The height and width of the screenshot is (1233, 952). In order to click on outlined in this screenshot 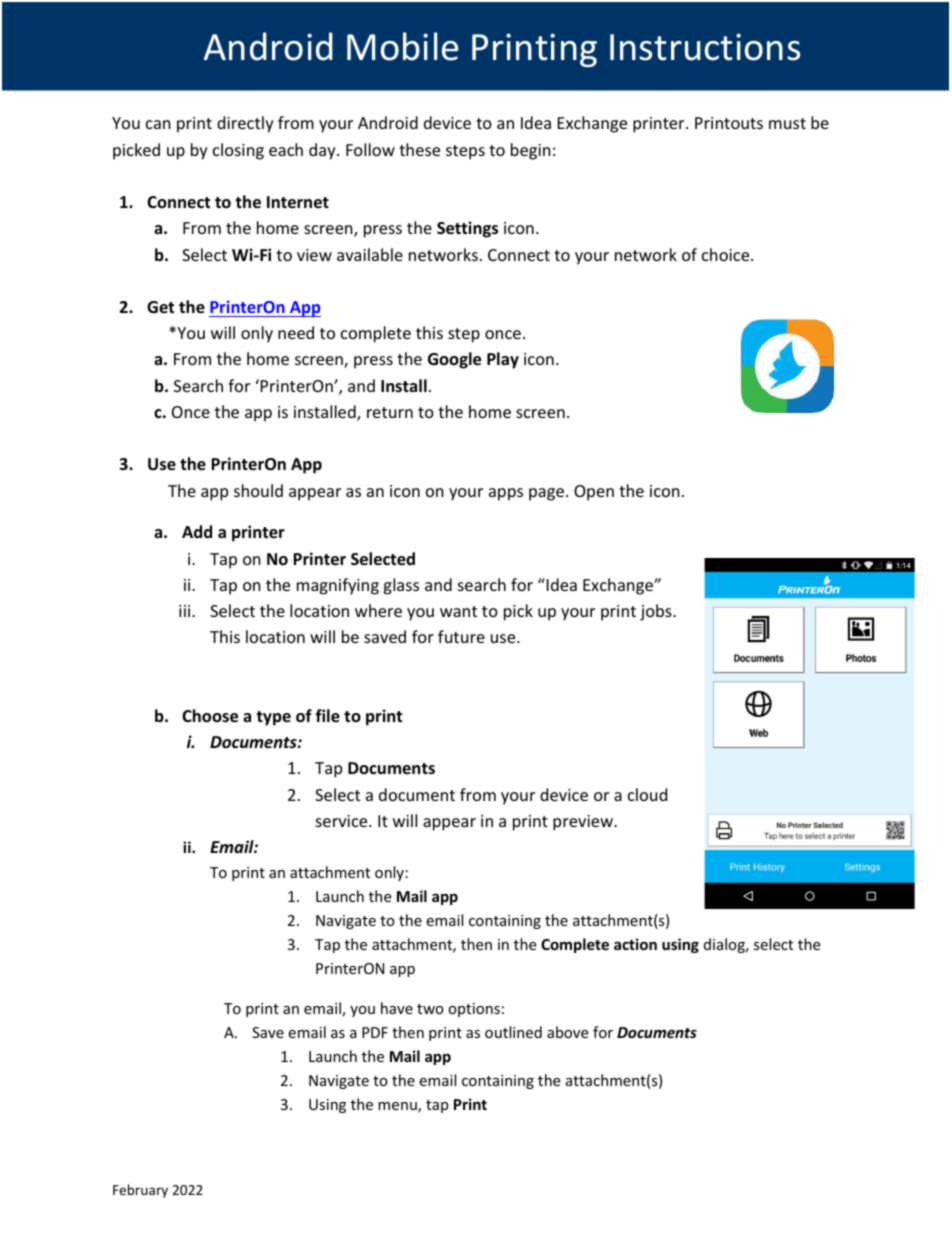, I will do `click(513, 1032)`.
